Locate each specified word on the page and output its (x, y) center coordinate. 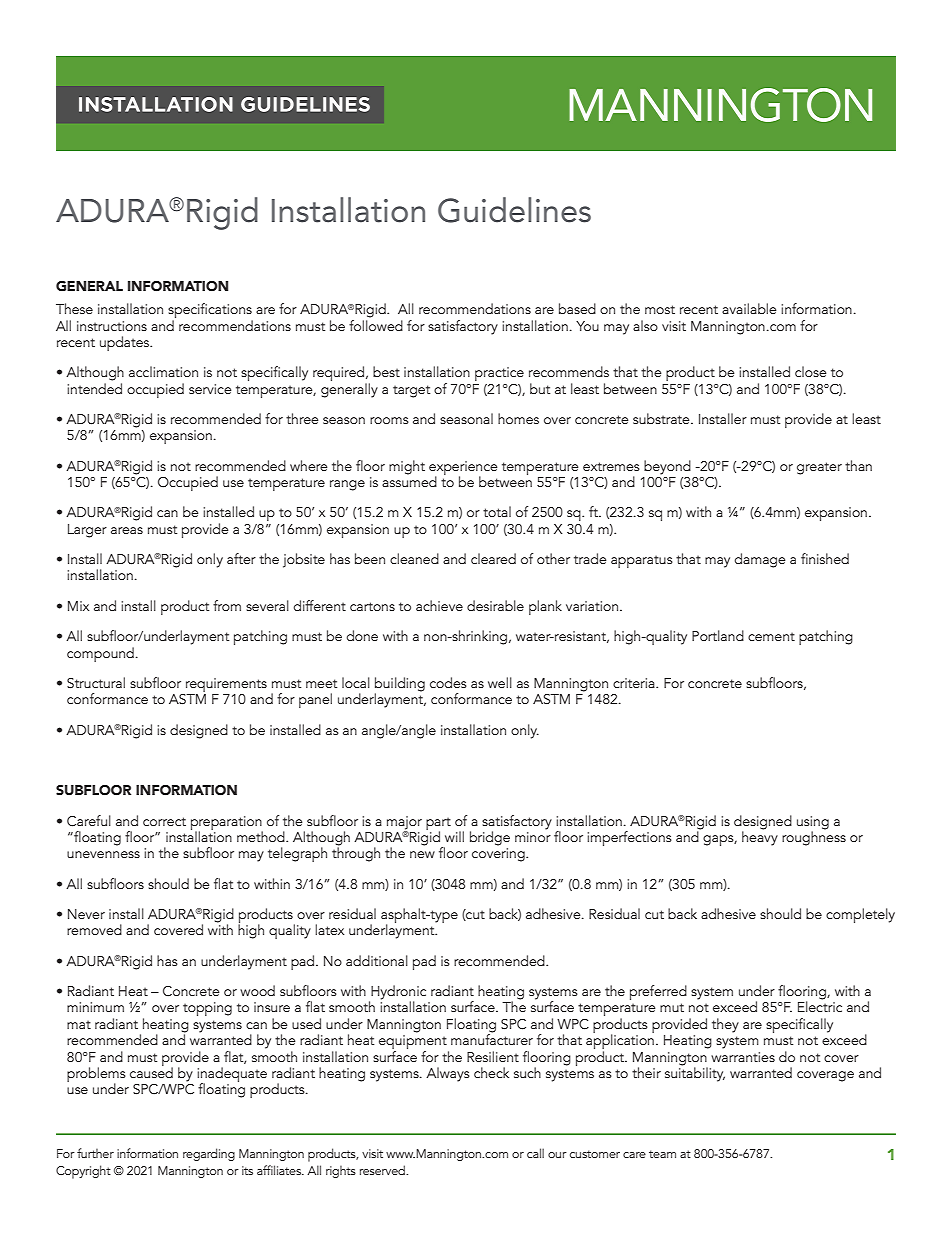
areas (127, 530)
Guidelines (514, 210)
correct (164, 821)
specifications (210, 312)
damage (760, 560)
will (454, 836)
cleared (493, 558)
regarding (209, 1154)
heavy (760, 837)
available (749, 308)
